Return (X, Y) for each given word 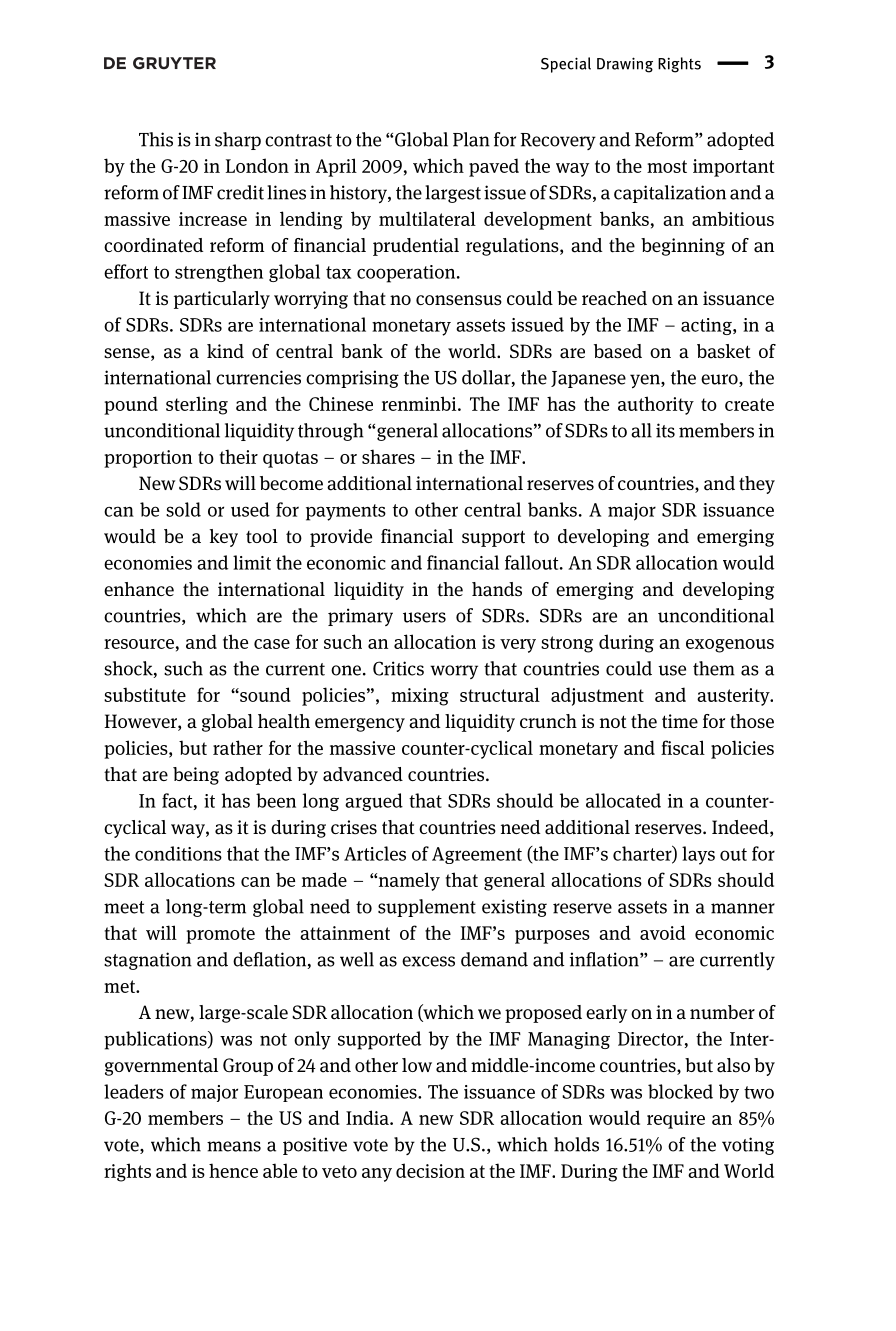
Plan (471, 139)
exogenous (730, 646)
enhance (139, 589)
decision (430, 1170)
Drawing (625, 65)
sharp (238, 141)
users (424, 617)
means (234, 1146)
